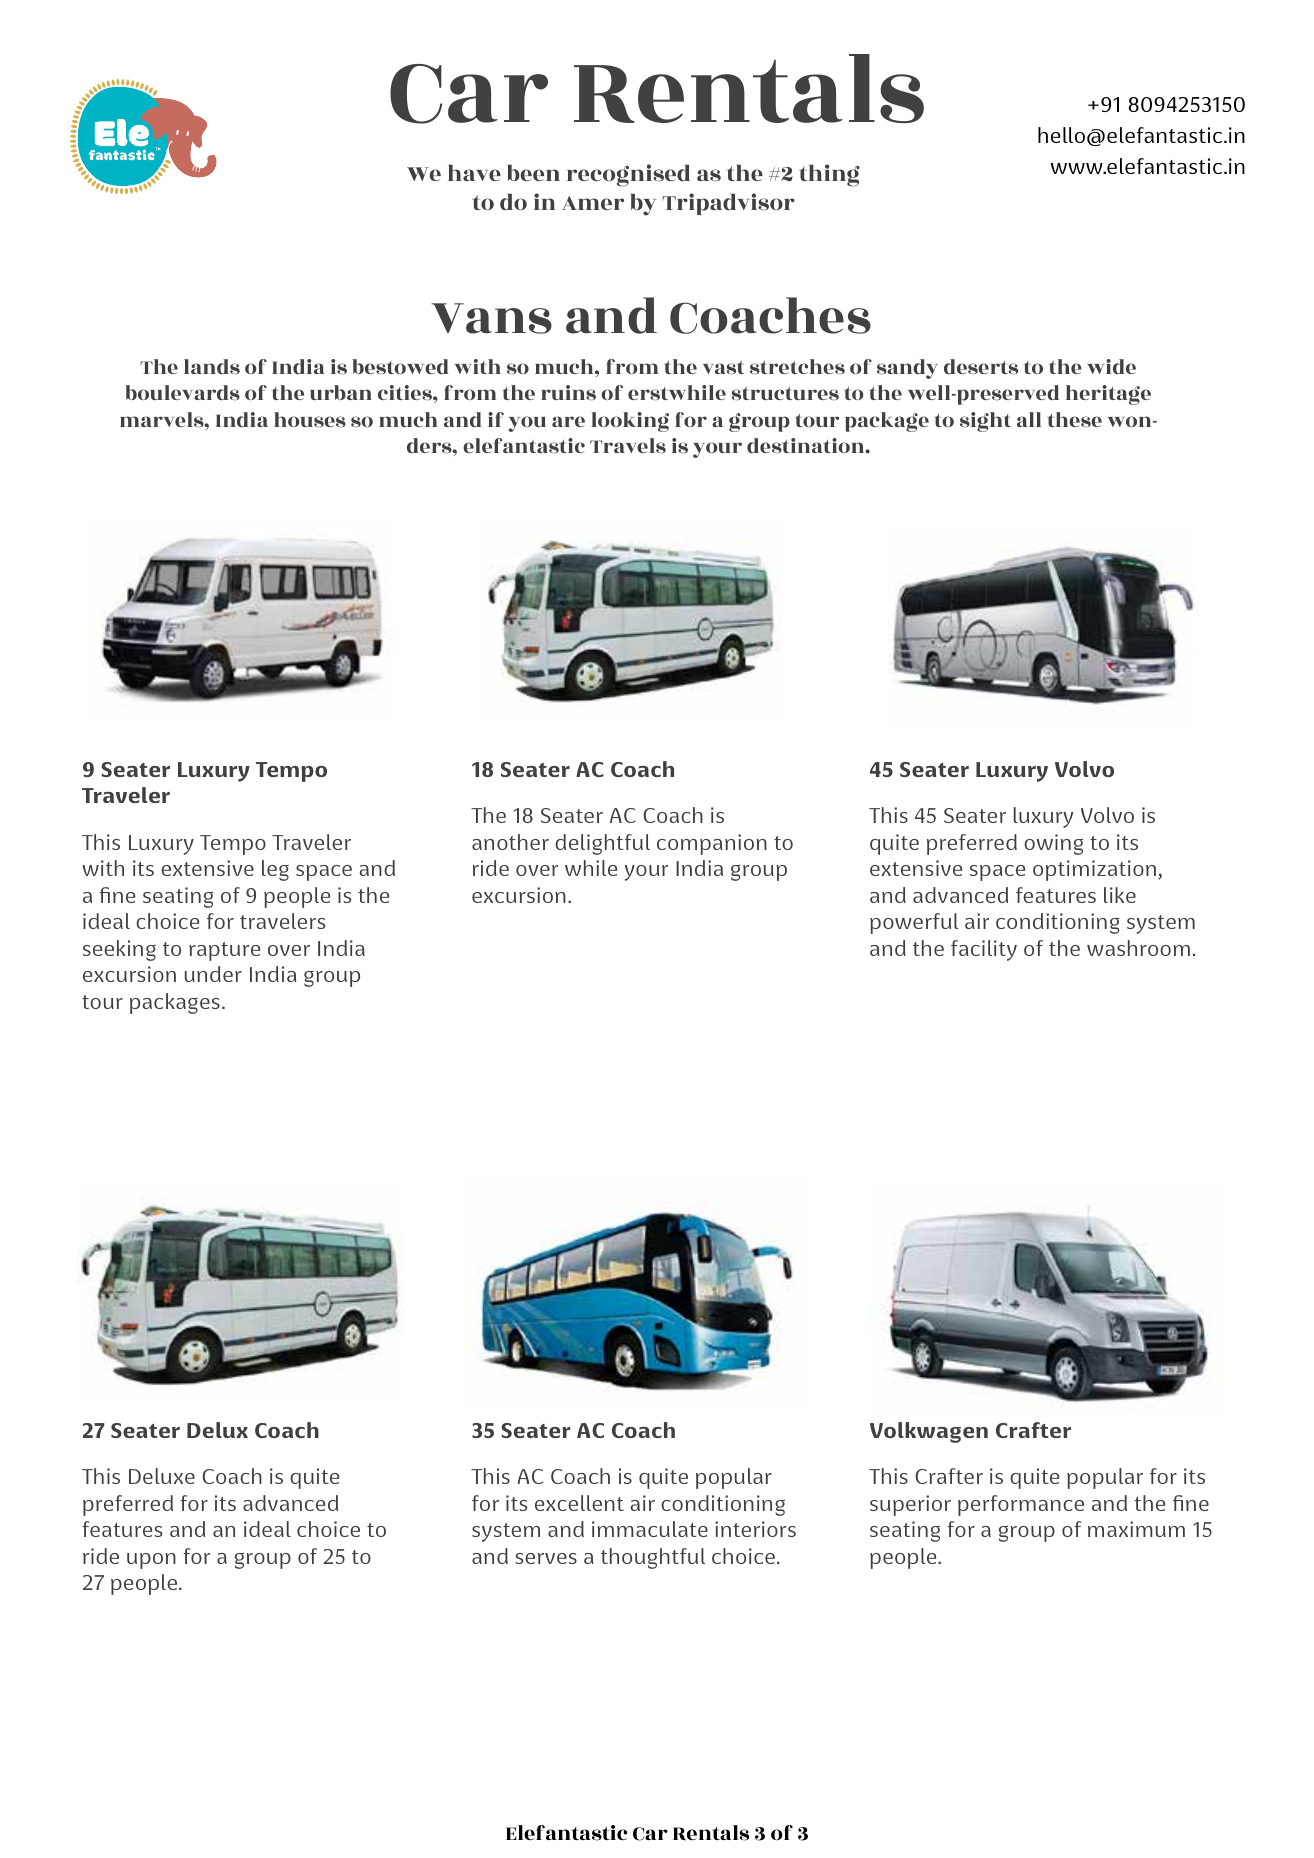 The image size is (1314, 1858). I want to click on Amer, so click(593, 203).
